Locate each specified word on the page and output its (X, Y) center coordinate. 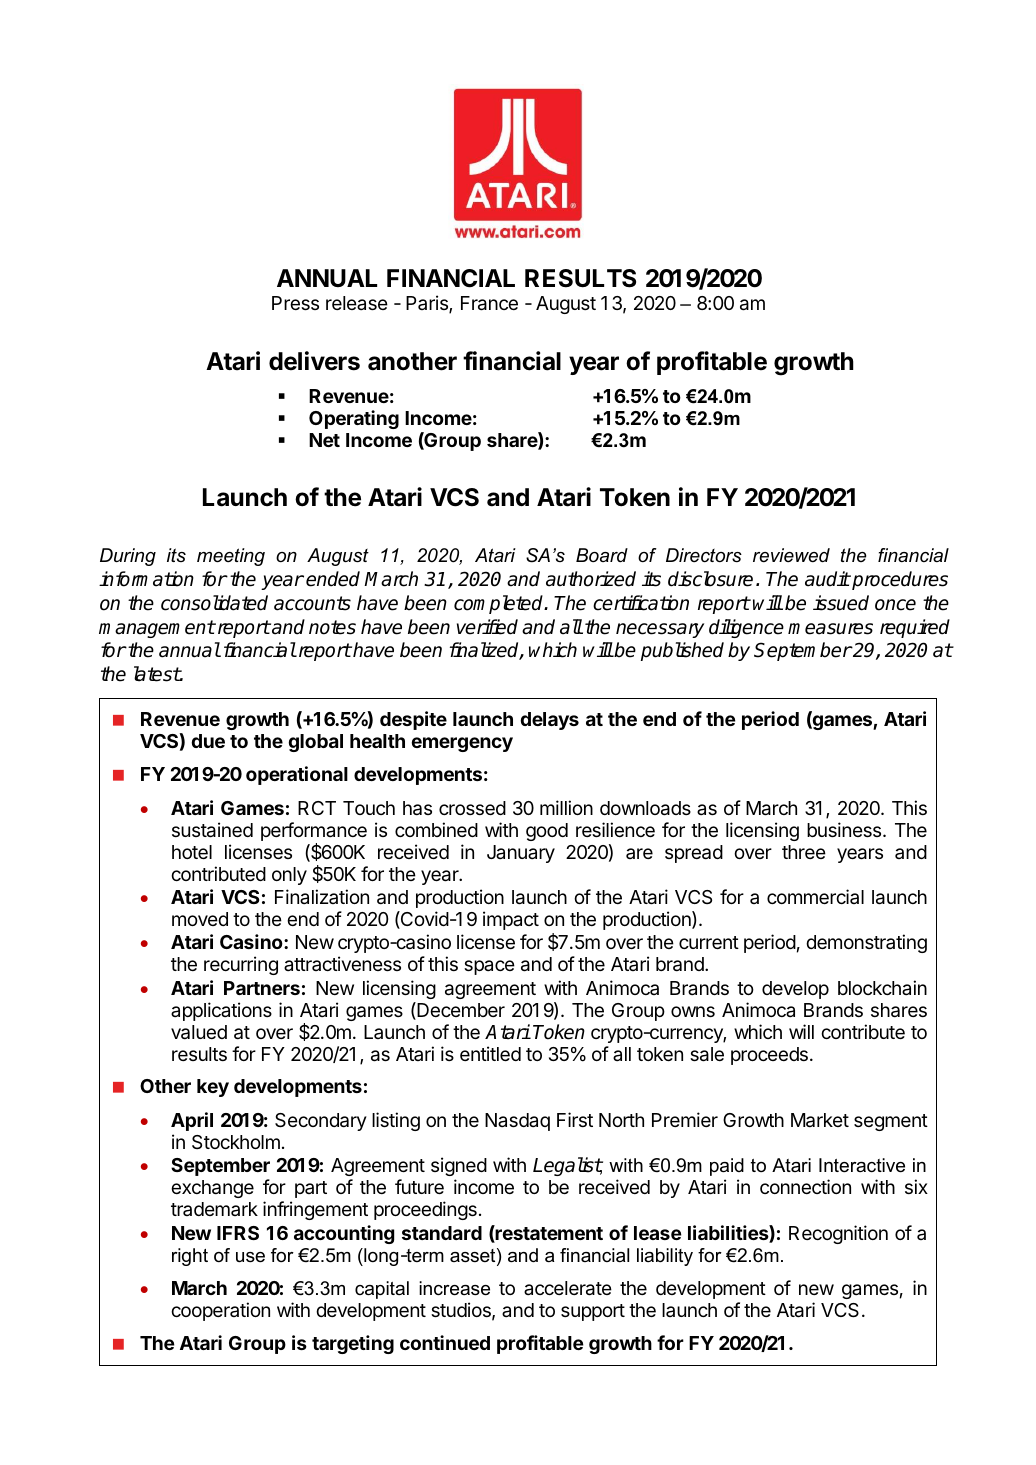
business (845, 829)
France (489, 303)
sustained (212, 830)
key (213, 1088)
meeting (231, 557)
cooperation (220, 1311)
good (547, 832)
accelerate (568, 1288)
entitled (490, 1053)
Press (295, 303)
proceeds (769, 1056)
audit (827, 579)
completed (500, 604)
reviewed (791, 555)
